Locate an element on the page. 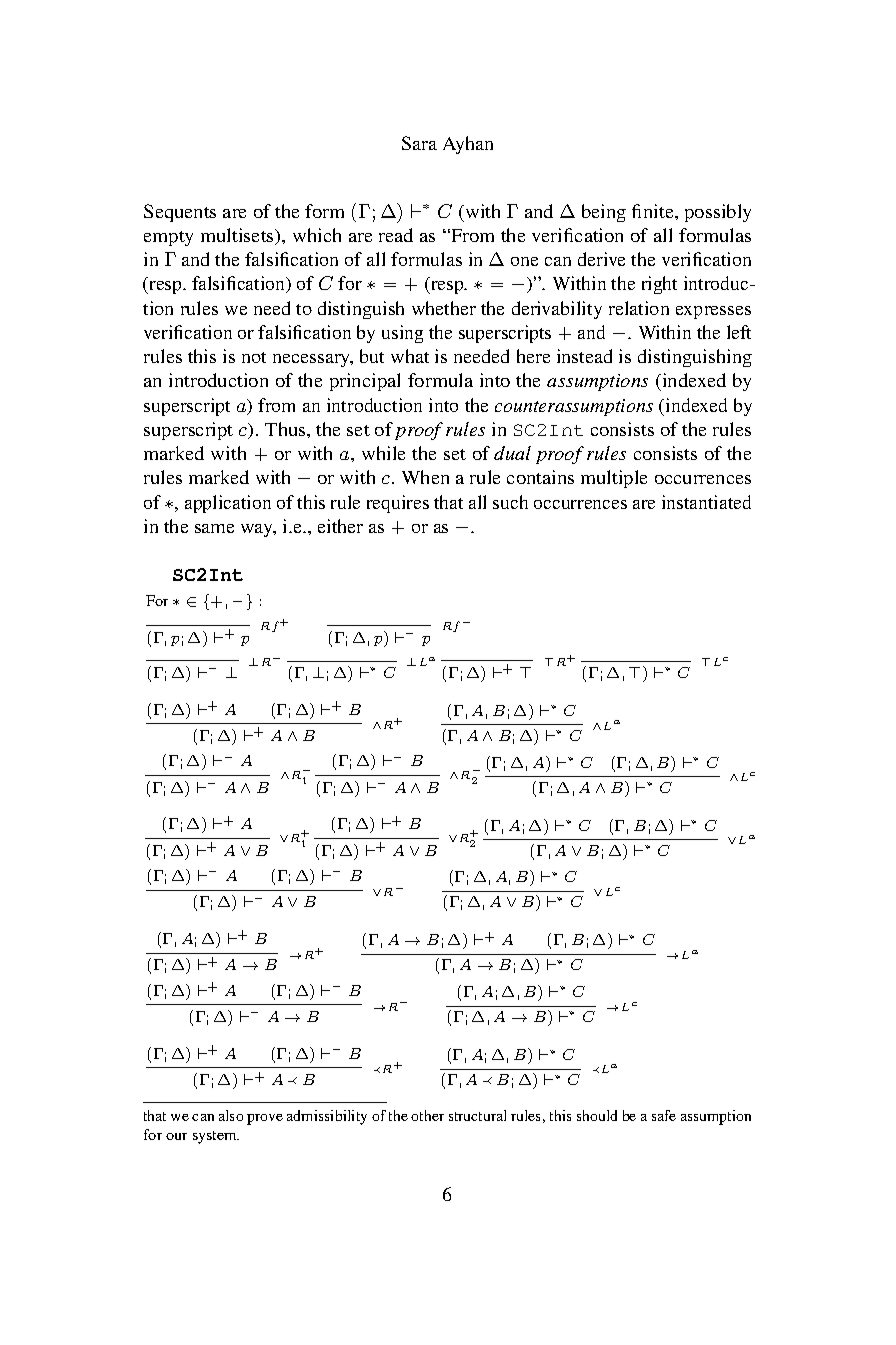 Image resolution: width=896 pixels, height=1345 pixels. finite is located at coordinates (654, 211).
